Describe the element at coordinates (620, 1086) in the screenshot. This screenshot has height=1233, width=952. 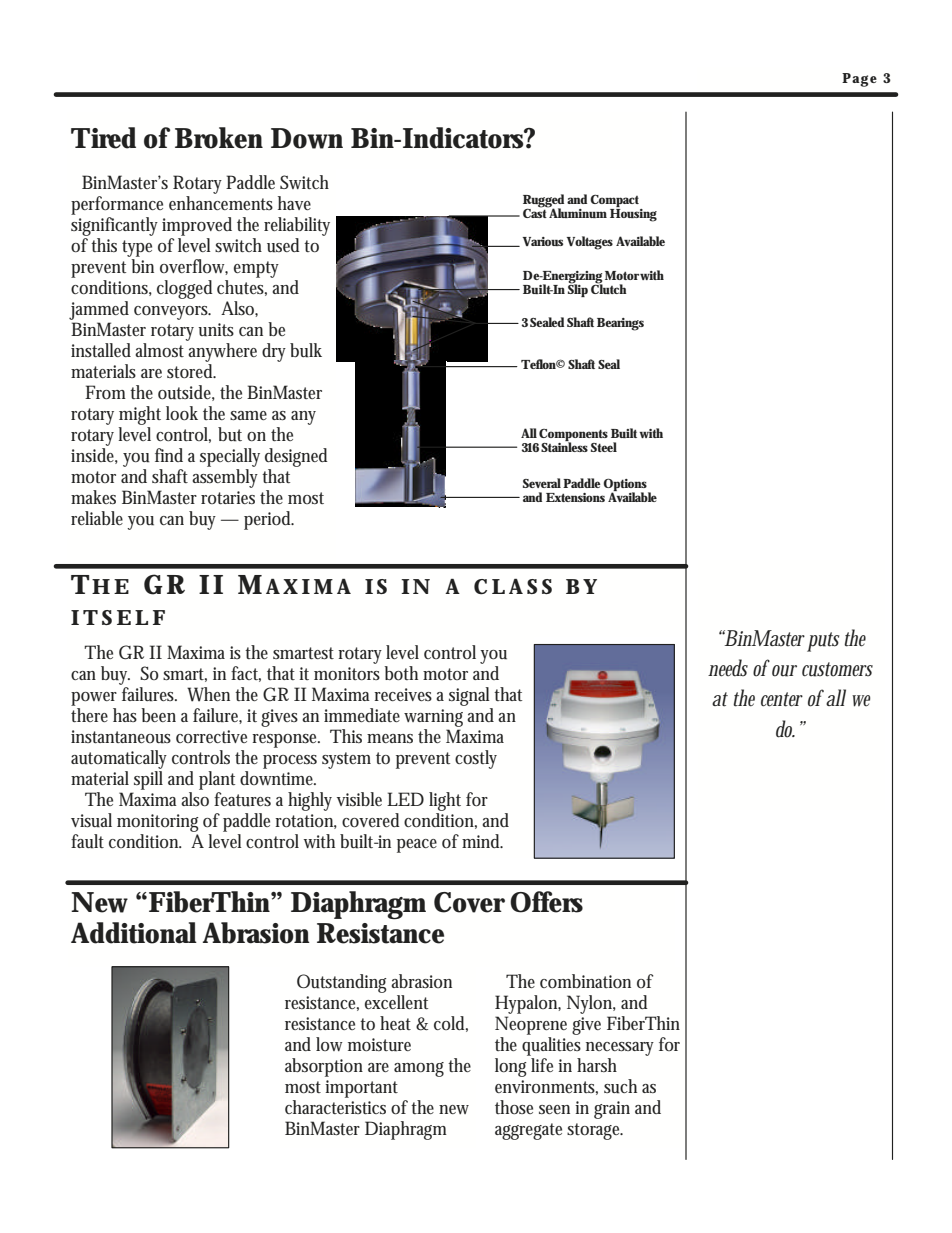
I see `such` at that location.
